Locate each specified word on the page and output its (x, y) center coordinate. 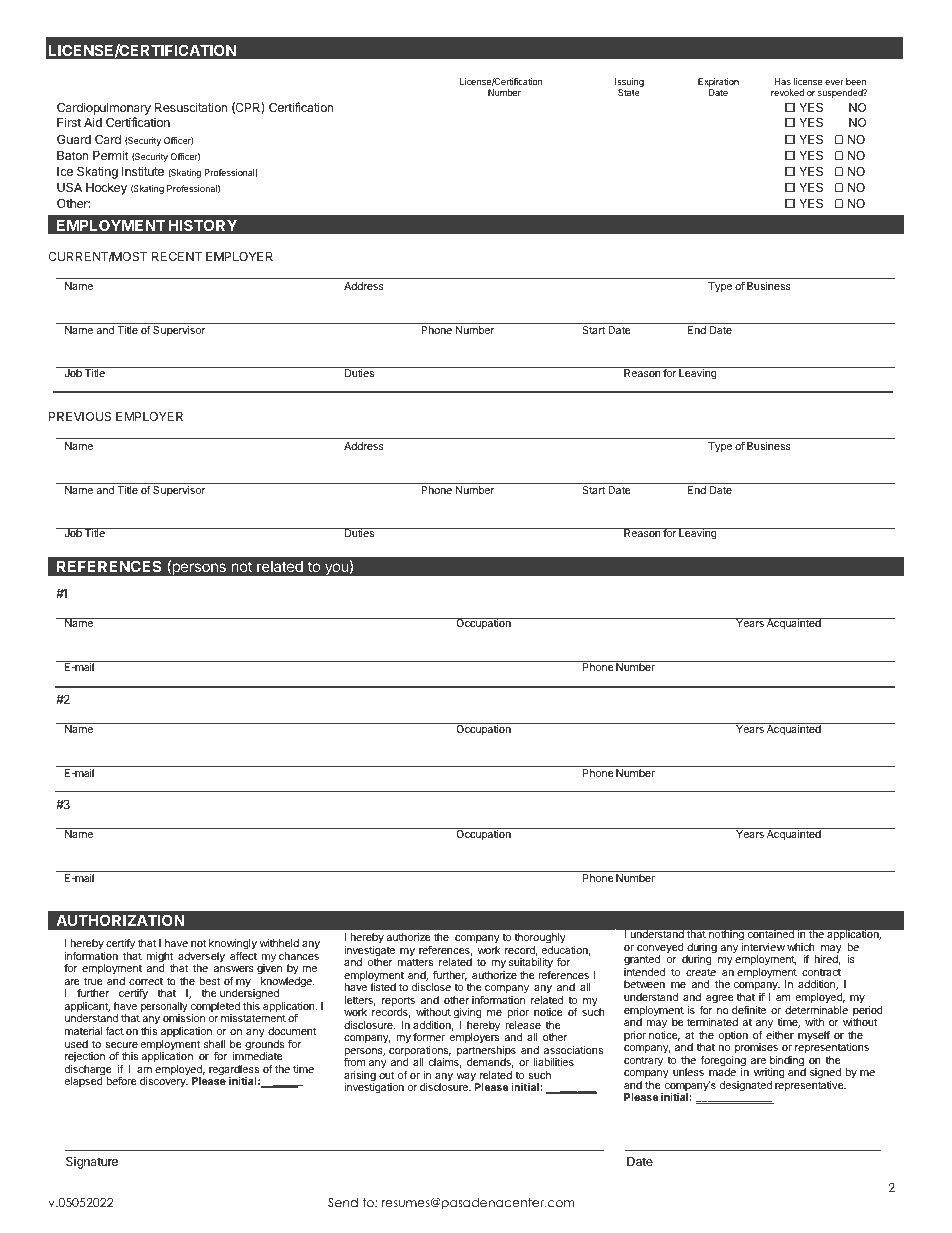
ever (834, 82)
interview (763, 947)
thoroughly (540, 940)
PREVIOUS (80, 416)
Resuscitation (191, 107)
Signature (92, 1163)
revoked (787, 92)
